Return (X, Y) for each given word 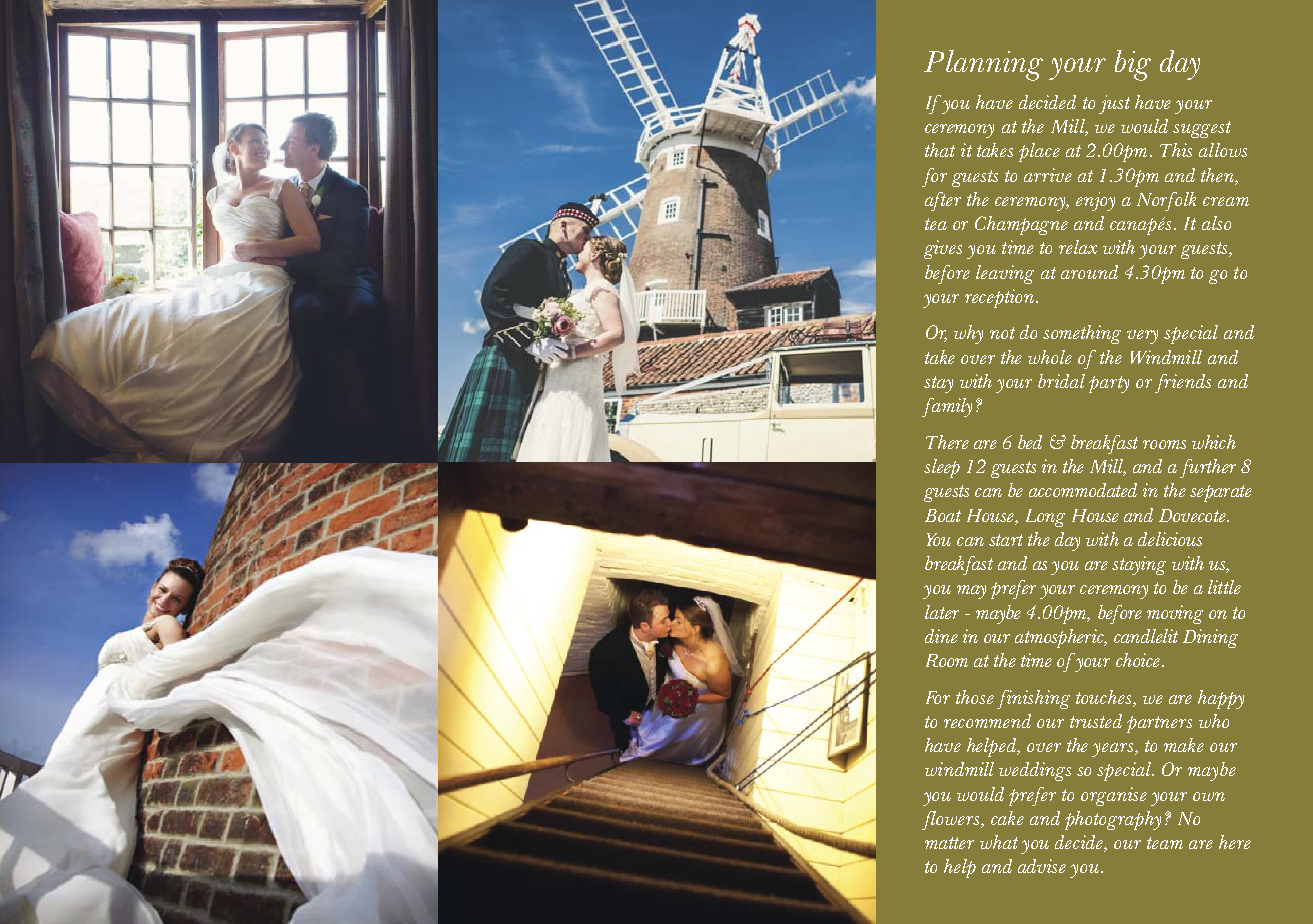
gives (943, 249)
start (1006, 540)
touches (1105, 697)
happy (1221, 699)
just (1114, 104)
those (975, 697)
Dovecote (1193, 515)
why (968, 334)
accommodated (1083, 490)
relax (1078, 247)
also (1216, 223)
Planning (983, 65)
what (999, 842)
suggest (1202, 129)
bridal (1061, 381)
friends (1183, 383)
